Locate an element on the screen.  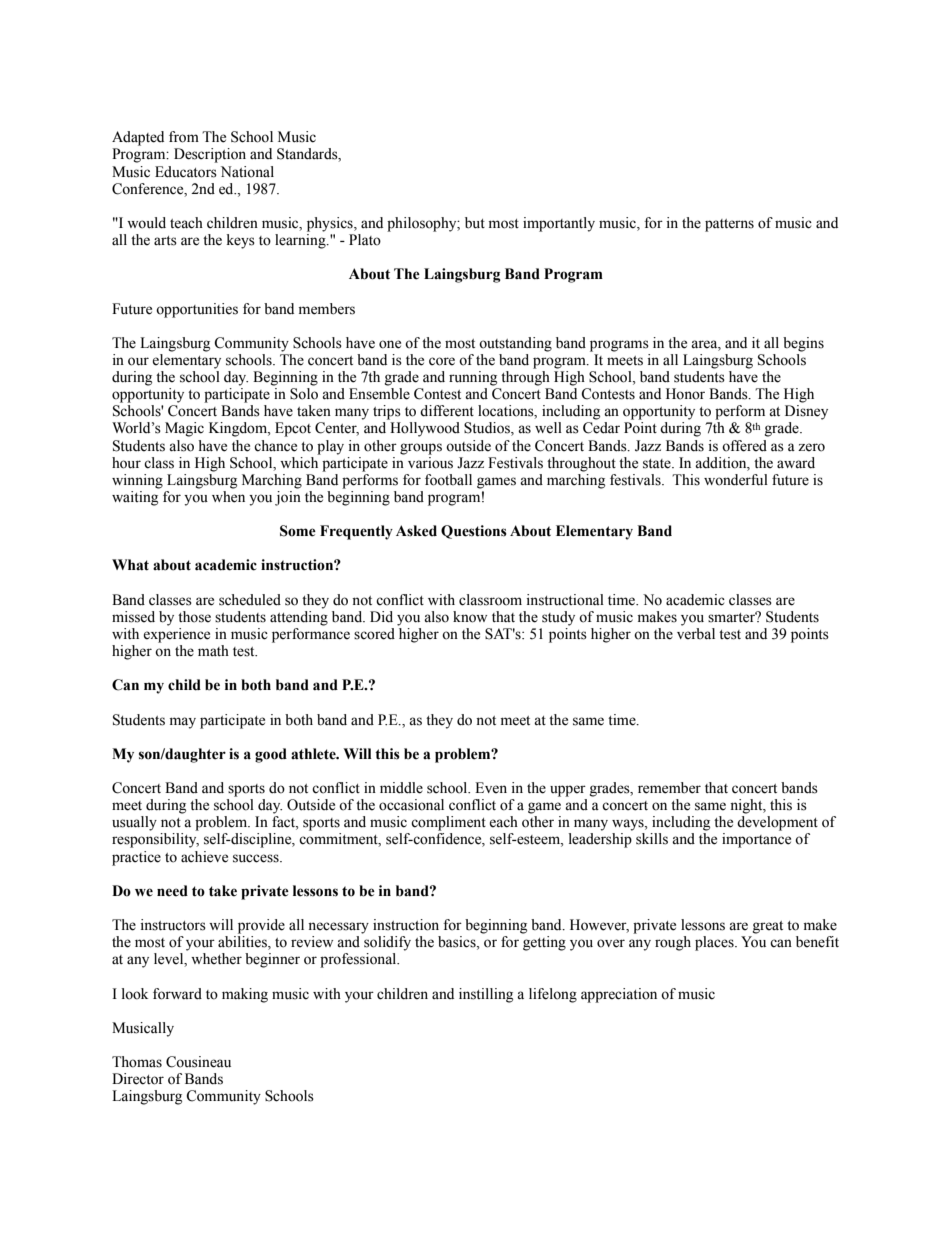
know is located at coordinates (470, 617).
